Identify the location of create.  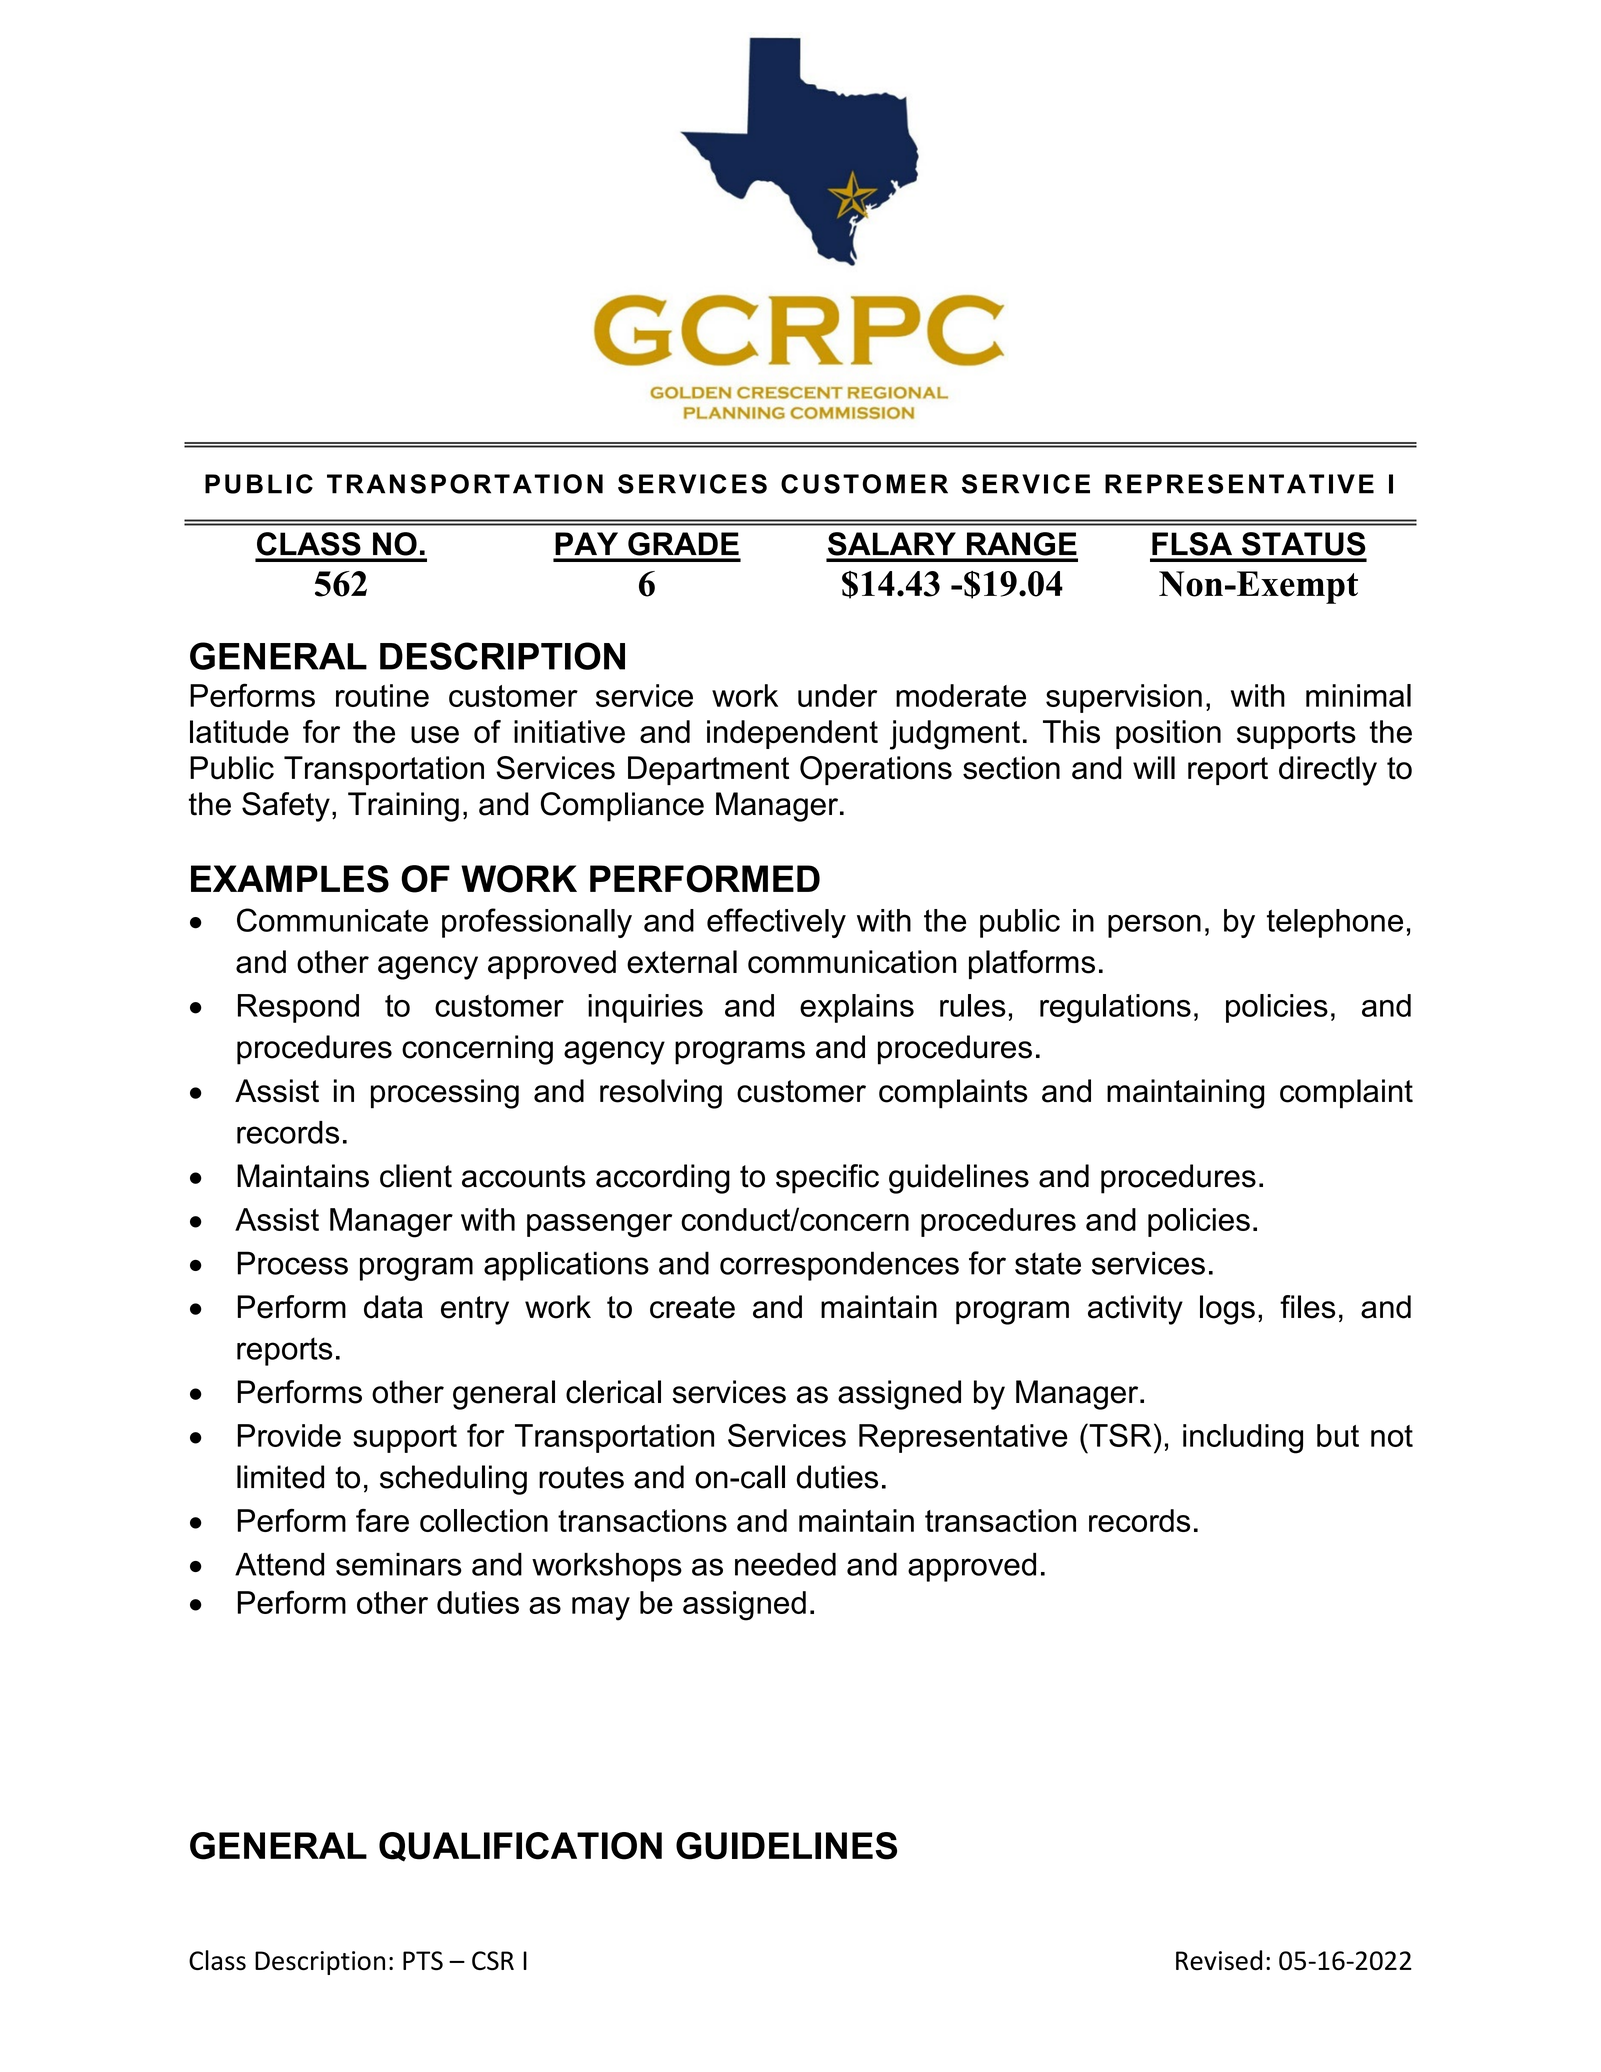
(692, 1307).
